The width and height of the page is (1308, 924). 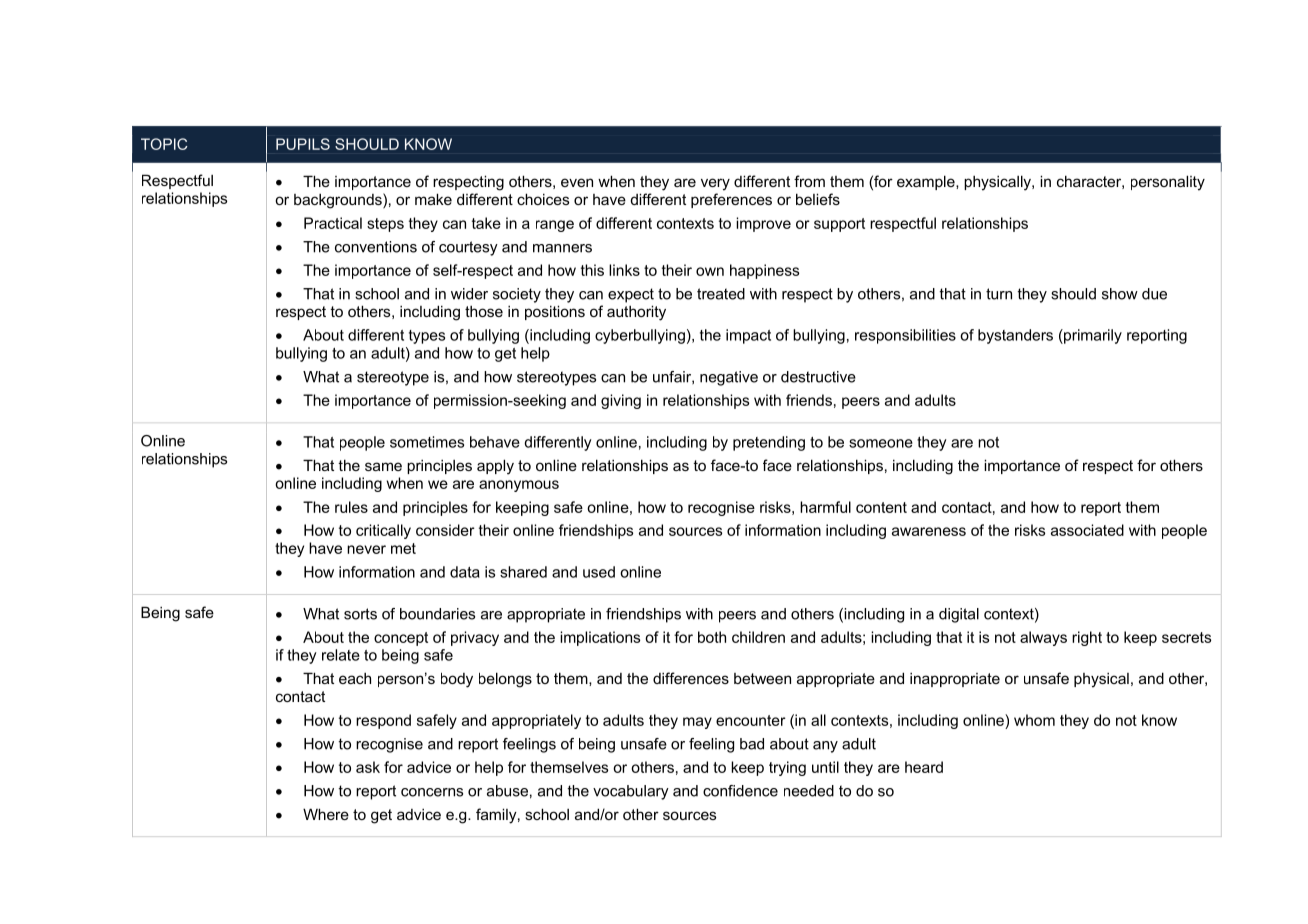 I want to click on PUPILS, so click(x=303, y=144).
